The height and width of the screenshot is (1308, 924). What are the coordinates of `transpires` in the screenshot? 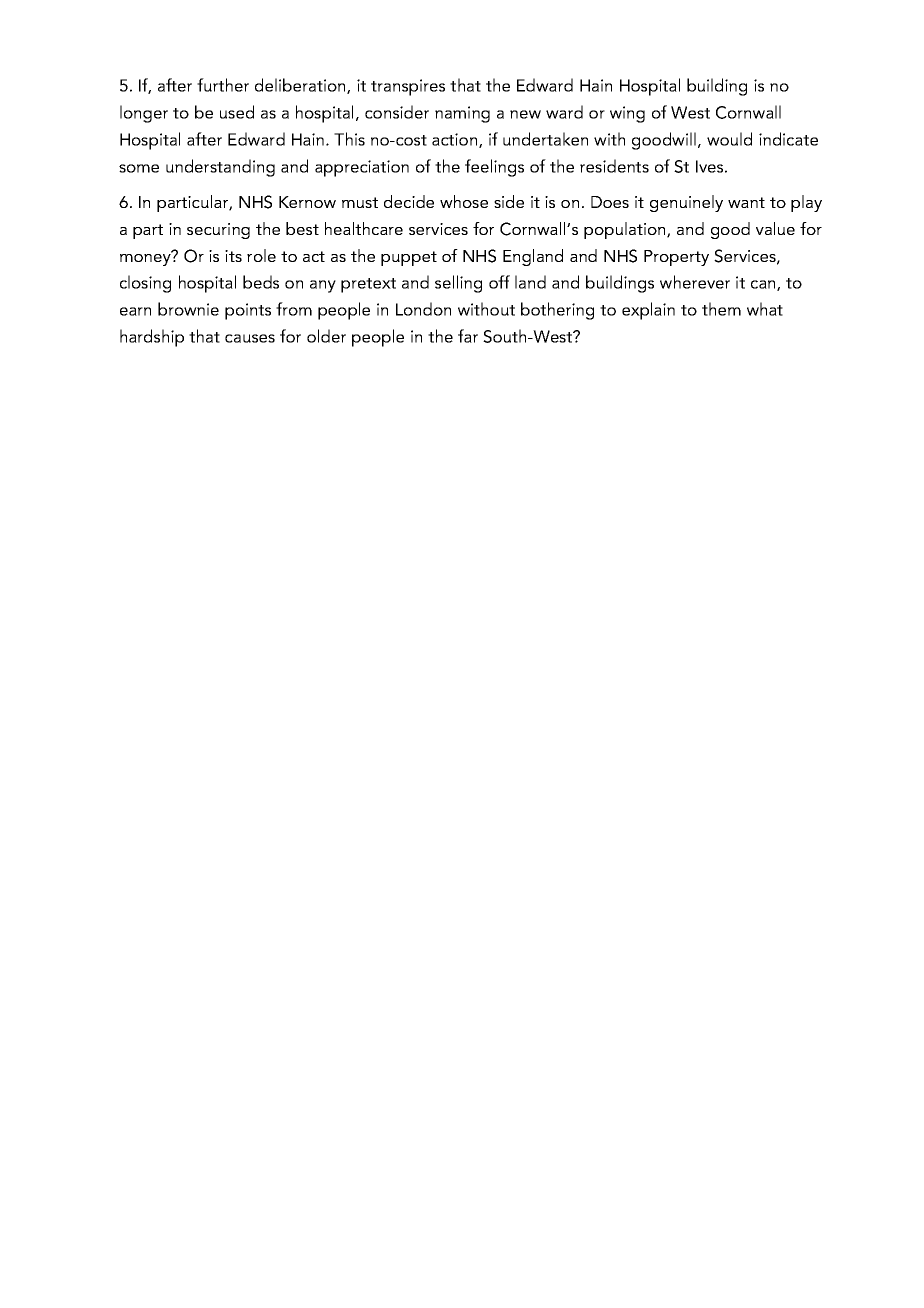 It's located at (408, 87).
